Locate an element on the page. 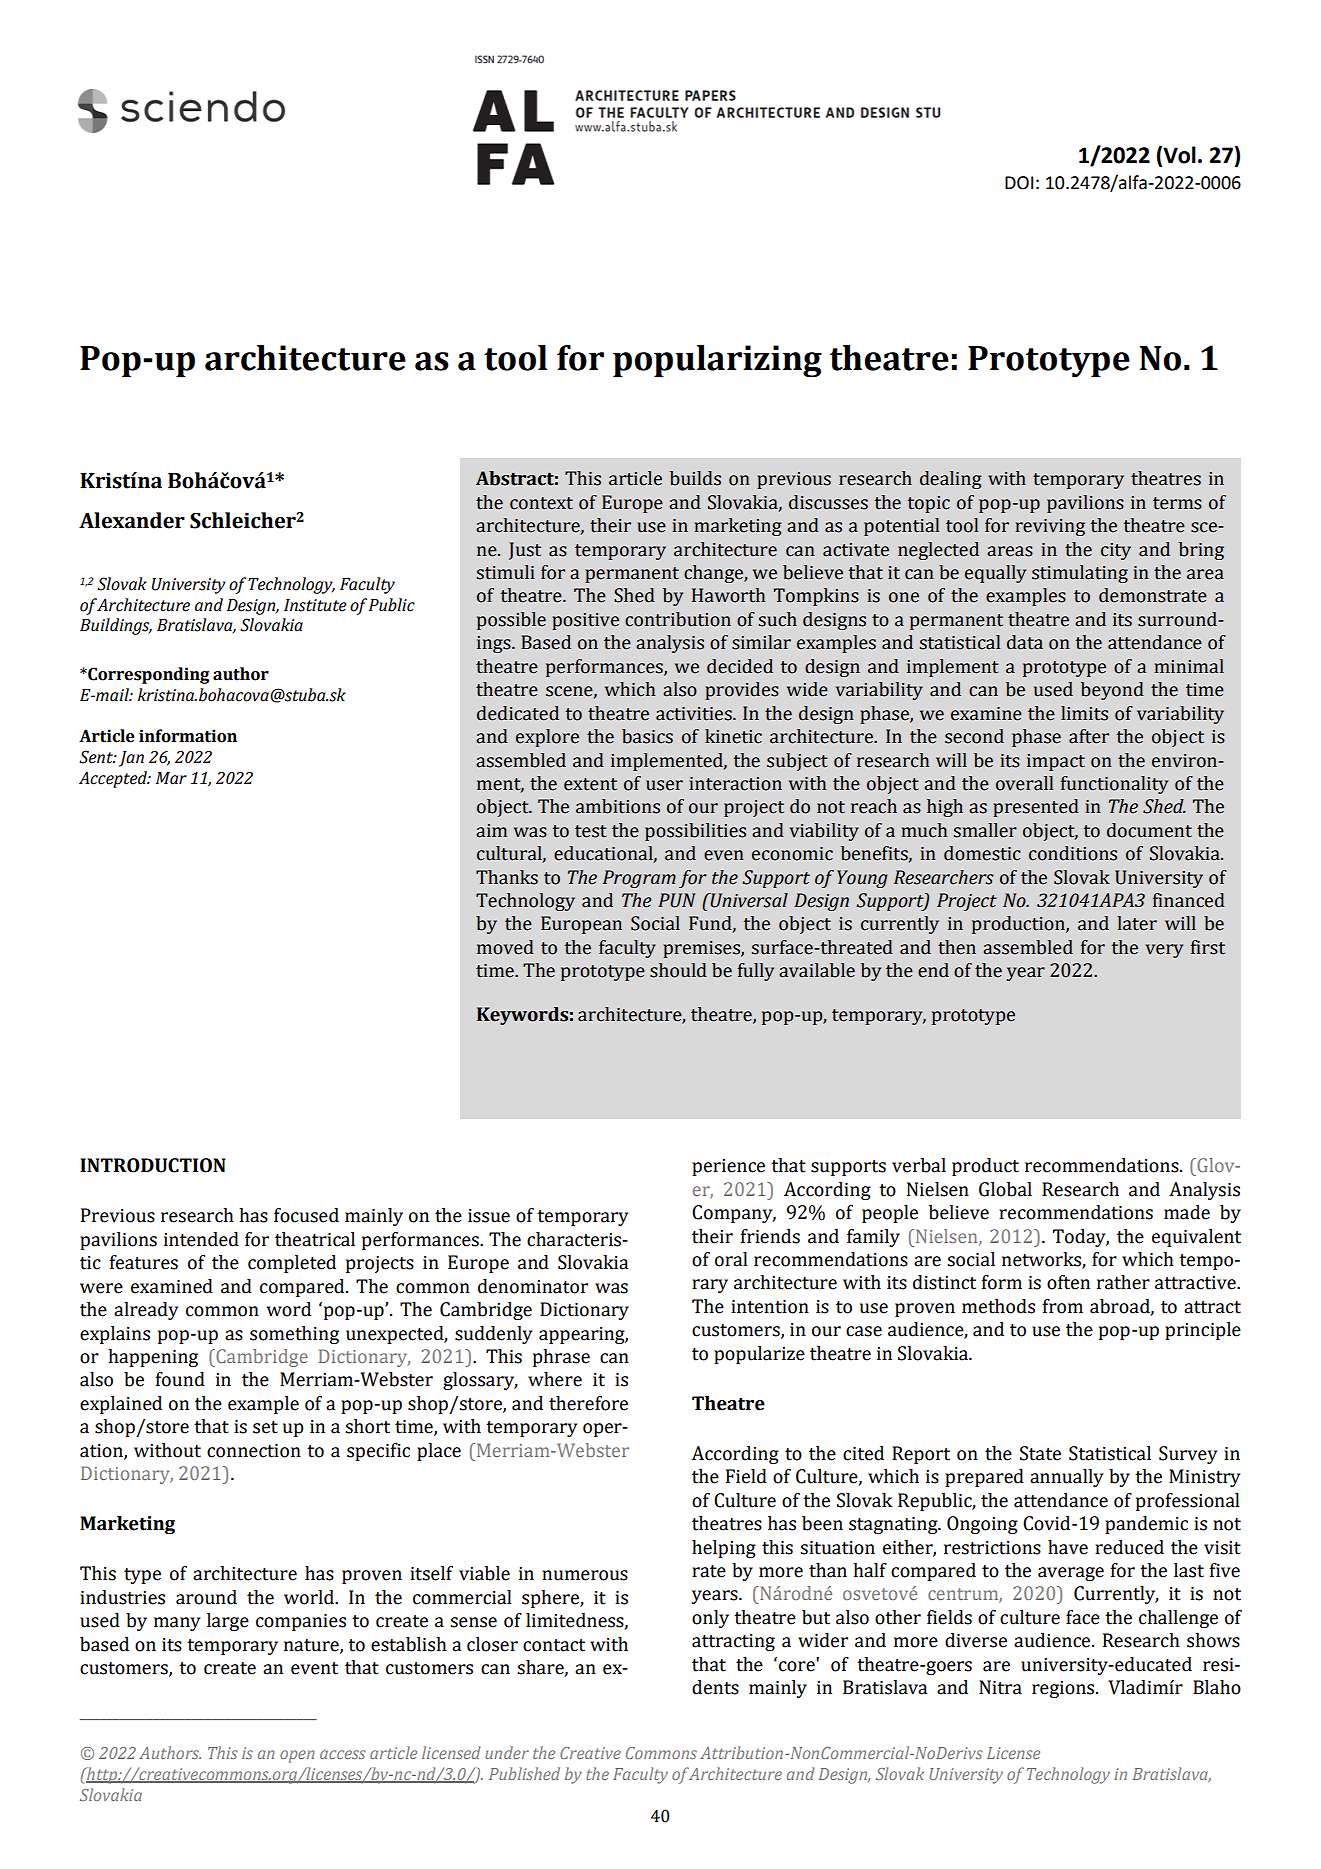 Image resolution: width=1321 pixels, height=1869 pixels. only is located at coordinates (710, 1619).
